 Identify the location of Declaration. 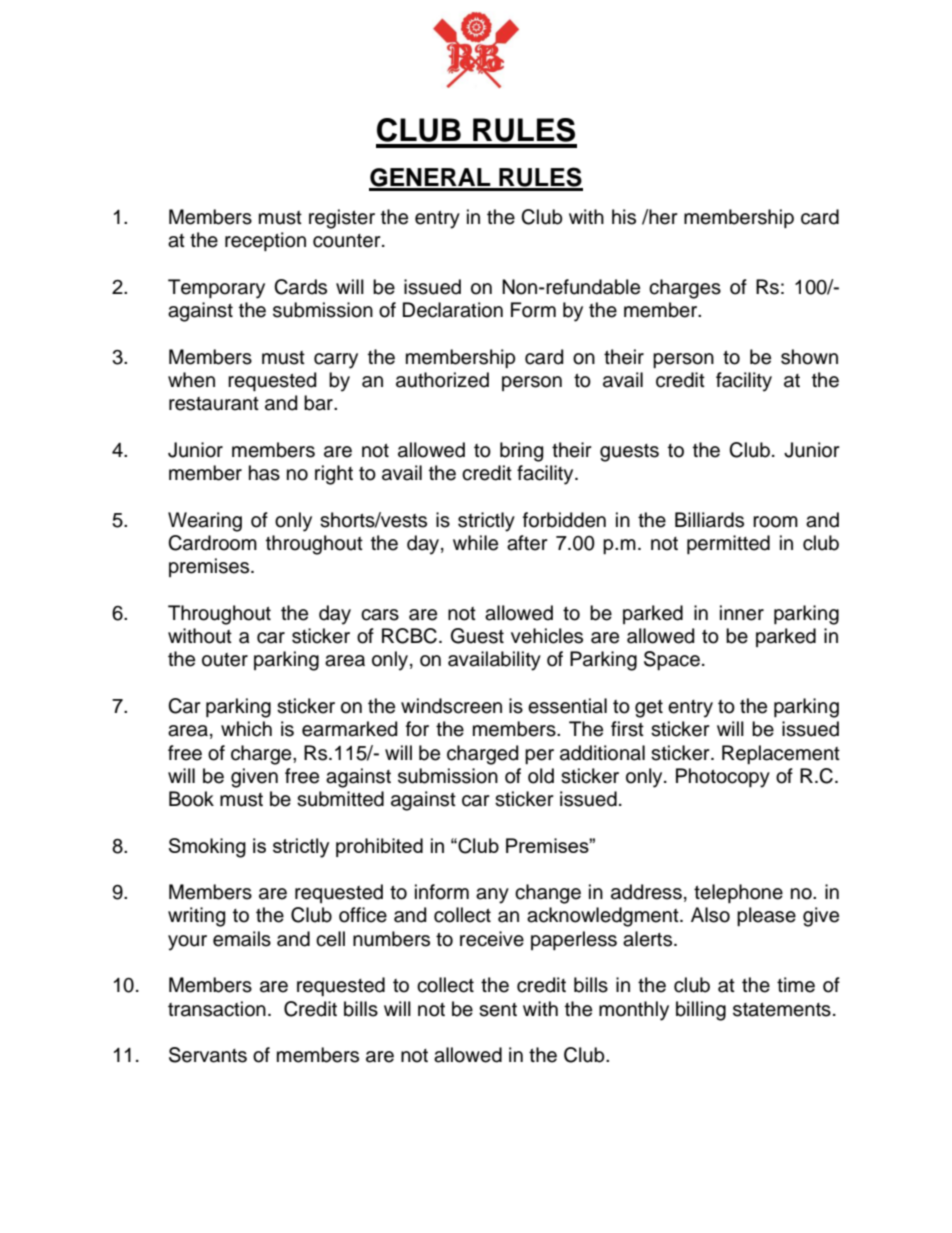
(453, 310).
